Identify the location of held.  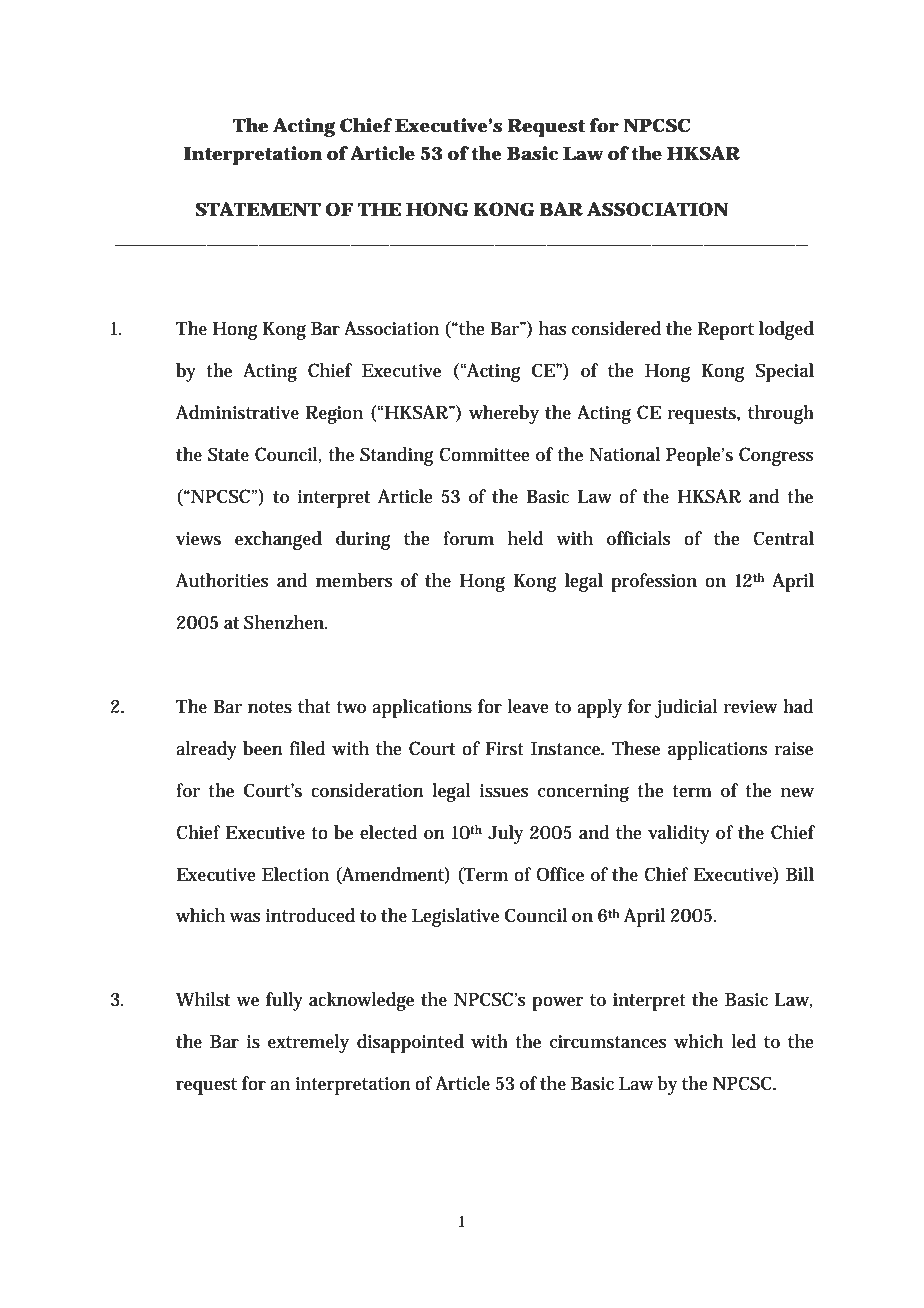
(525, 538).
